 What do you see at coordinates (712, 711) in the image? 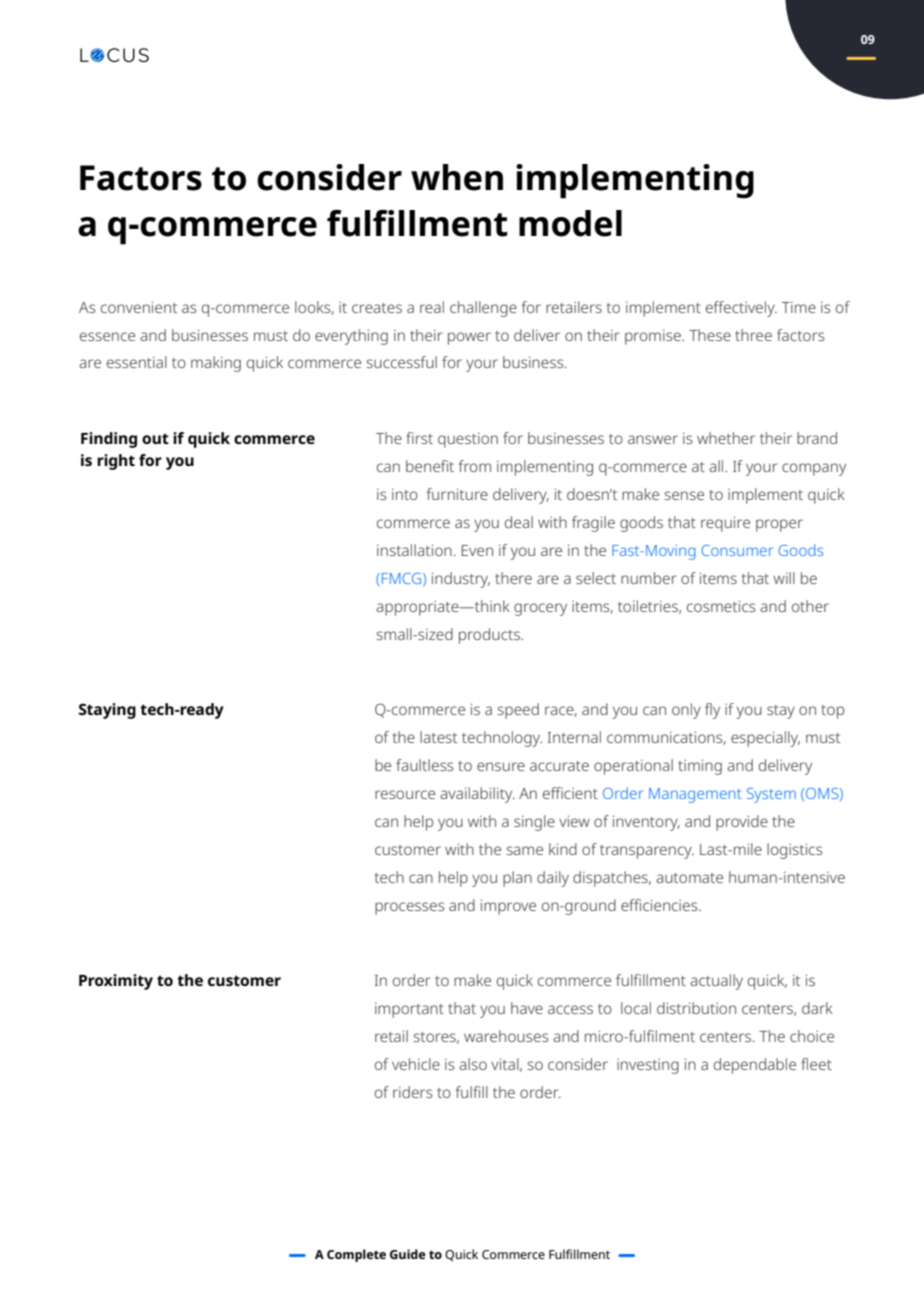
I see `fly` at bounding box center [712, 711].
